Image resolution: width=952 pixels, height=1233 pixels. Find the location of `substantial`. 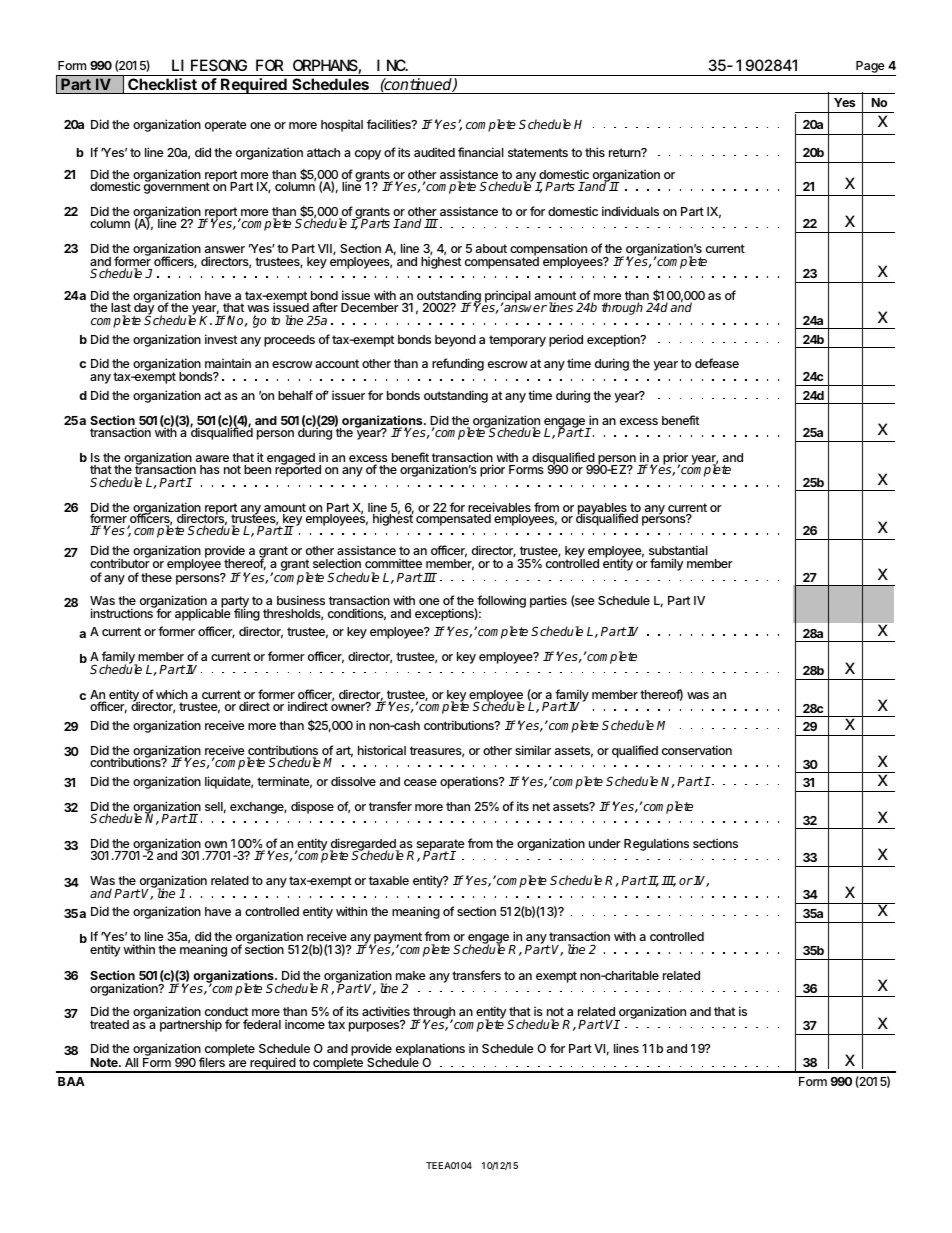

substantial is located at coordinates (678, 550).
